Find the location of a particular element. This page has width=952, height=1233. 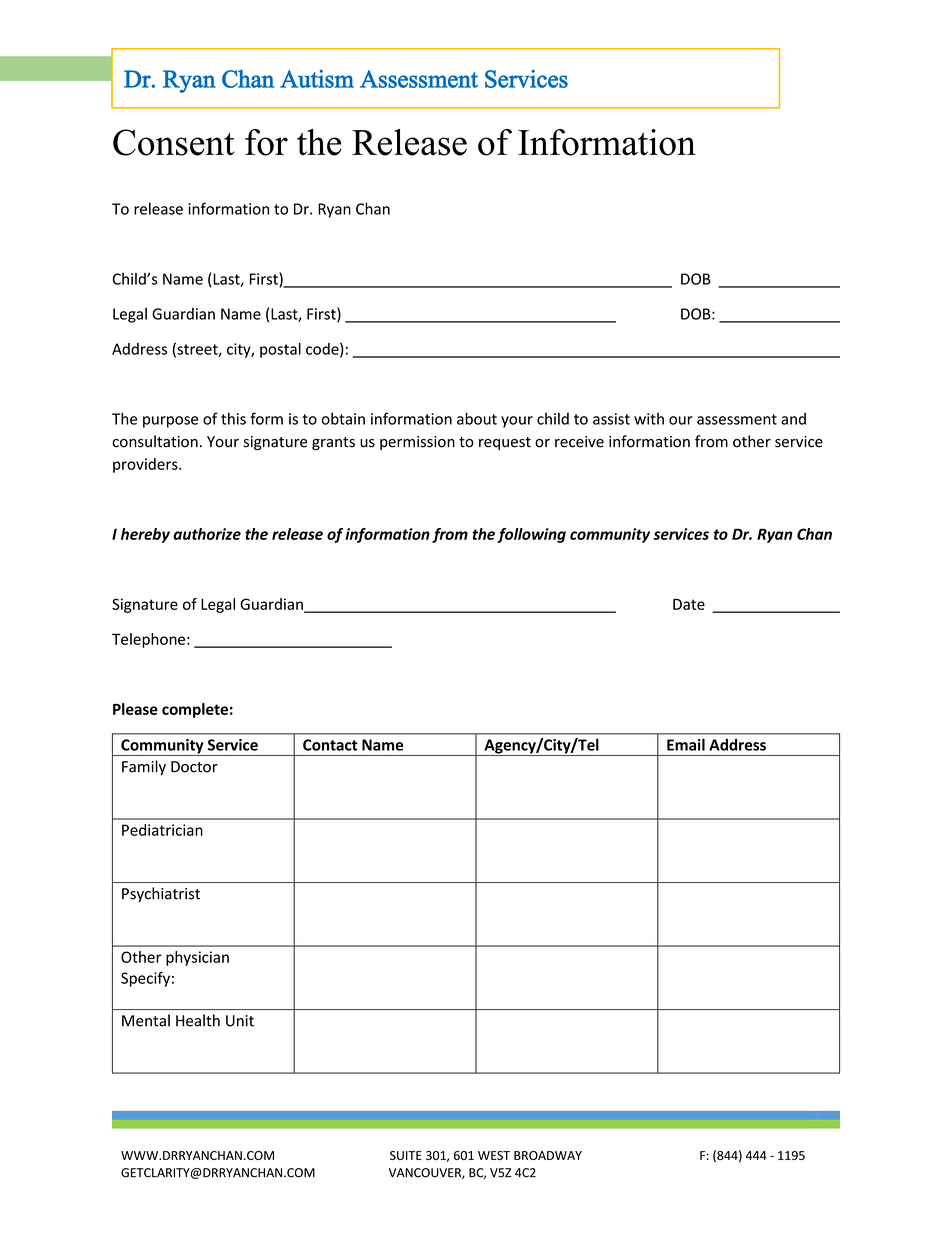

Doctor is located at coordinates (194, 767).
